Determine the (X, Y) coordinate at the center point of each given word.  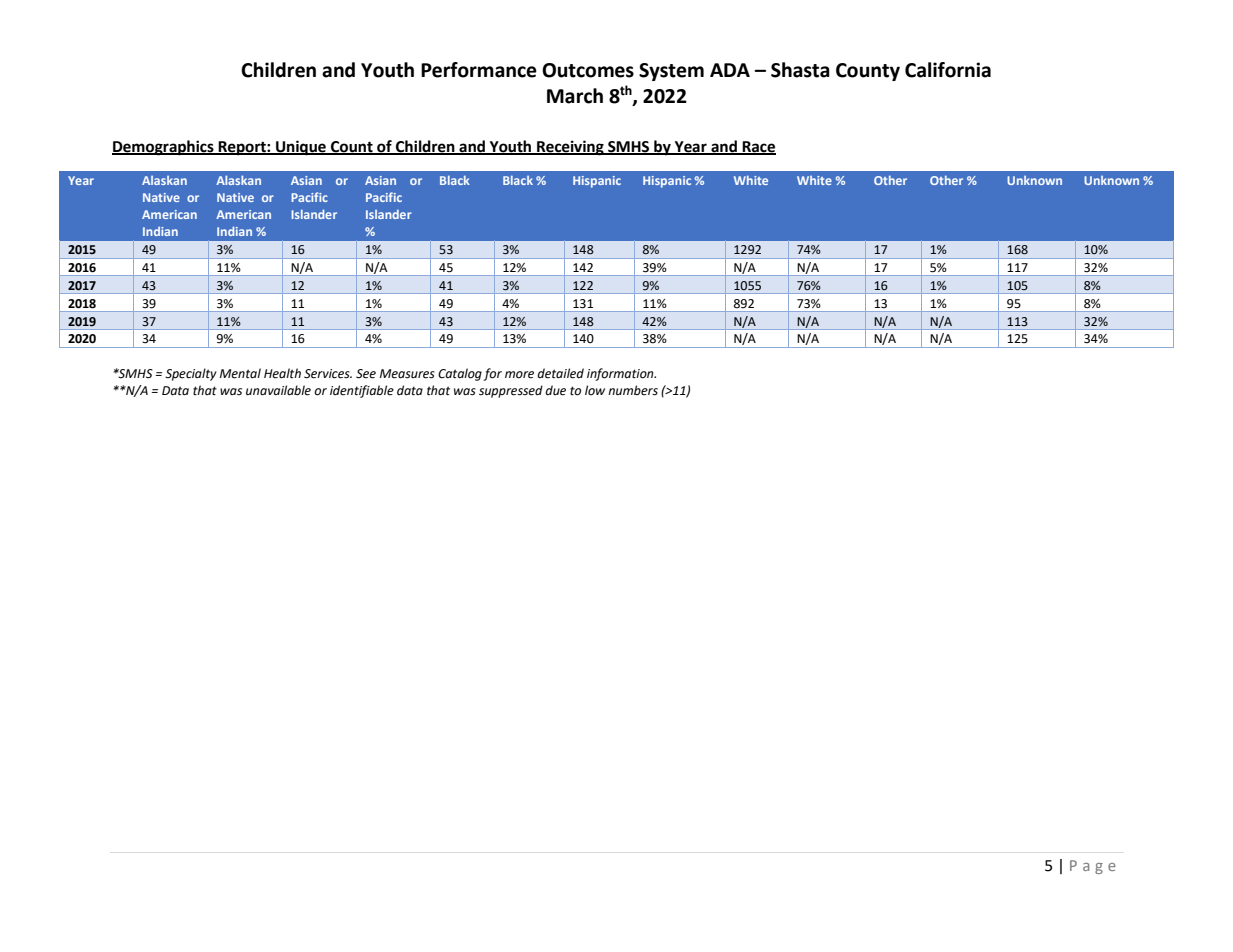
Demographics (164, 148)
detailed (560, 373)
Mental (240, 373)
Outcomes (588, 70)
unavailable (278, 390)
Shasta (800, 70)
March (575, 96)
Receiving (570, 148)
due (555, 390)
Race (758, 148)
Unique (301, 148)
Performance (479, 70)
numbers (633, 390)
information (621, 374)
